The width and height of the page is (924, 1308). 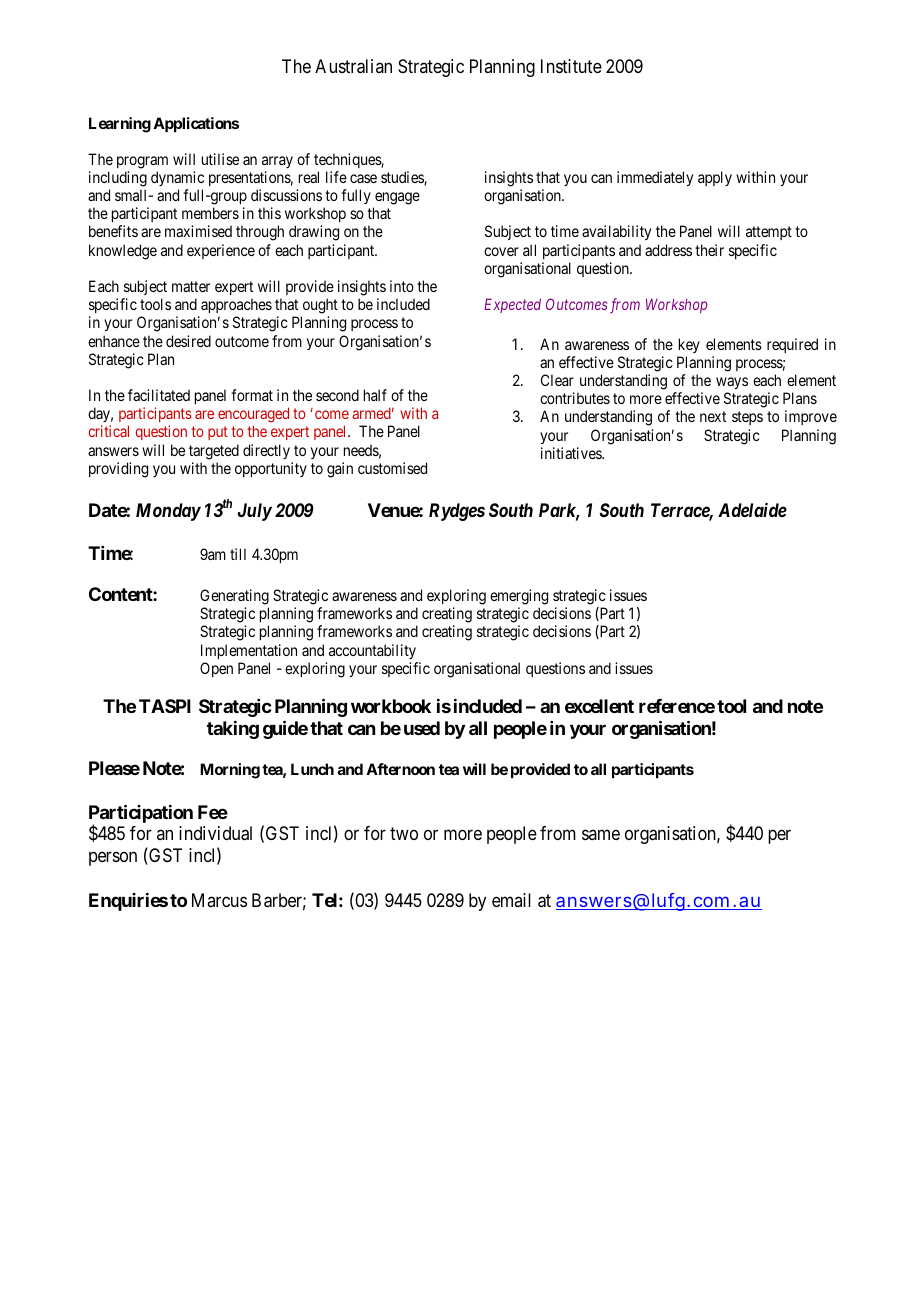 I want to click on Open, so click(x=216, y=669).
